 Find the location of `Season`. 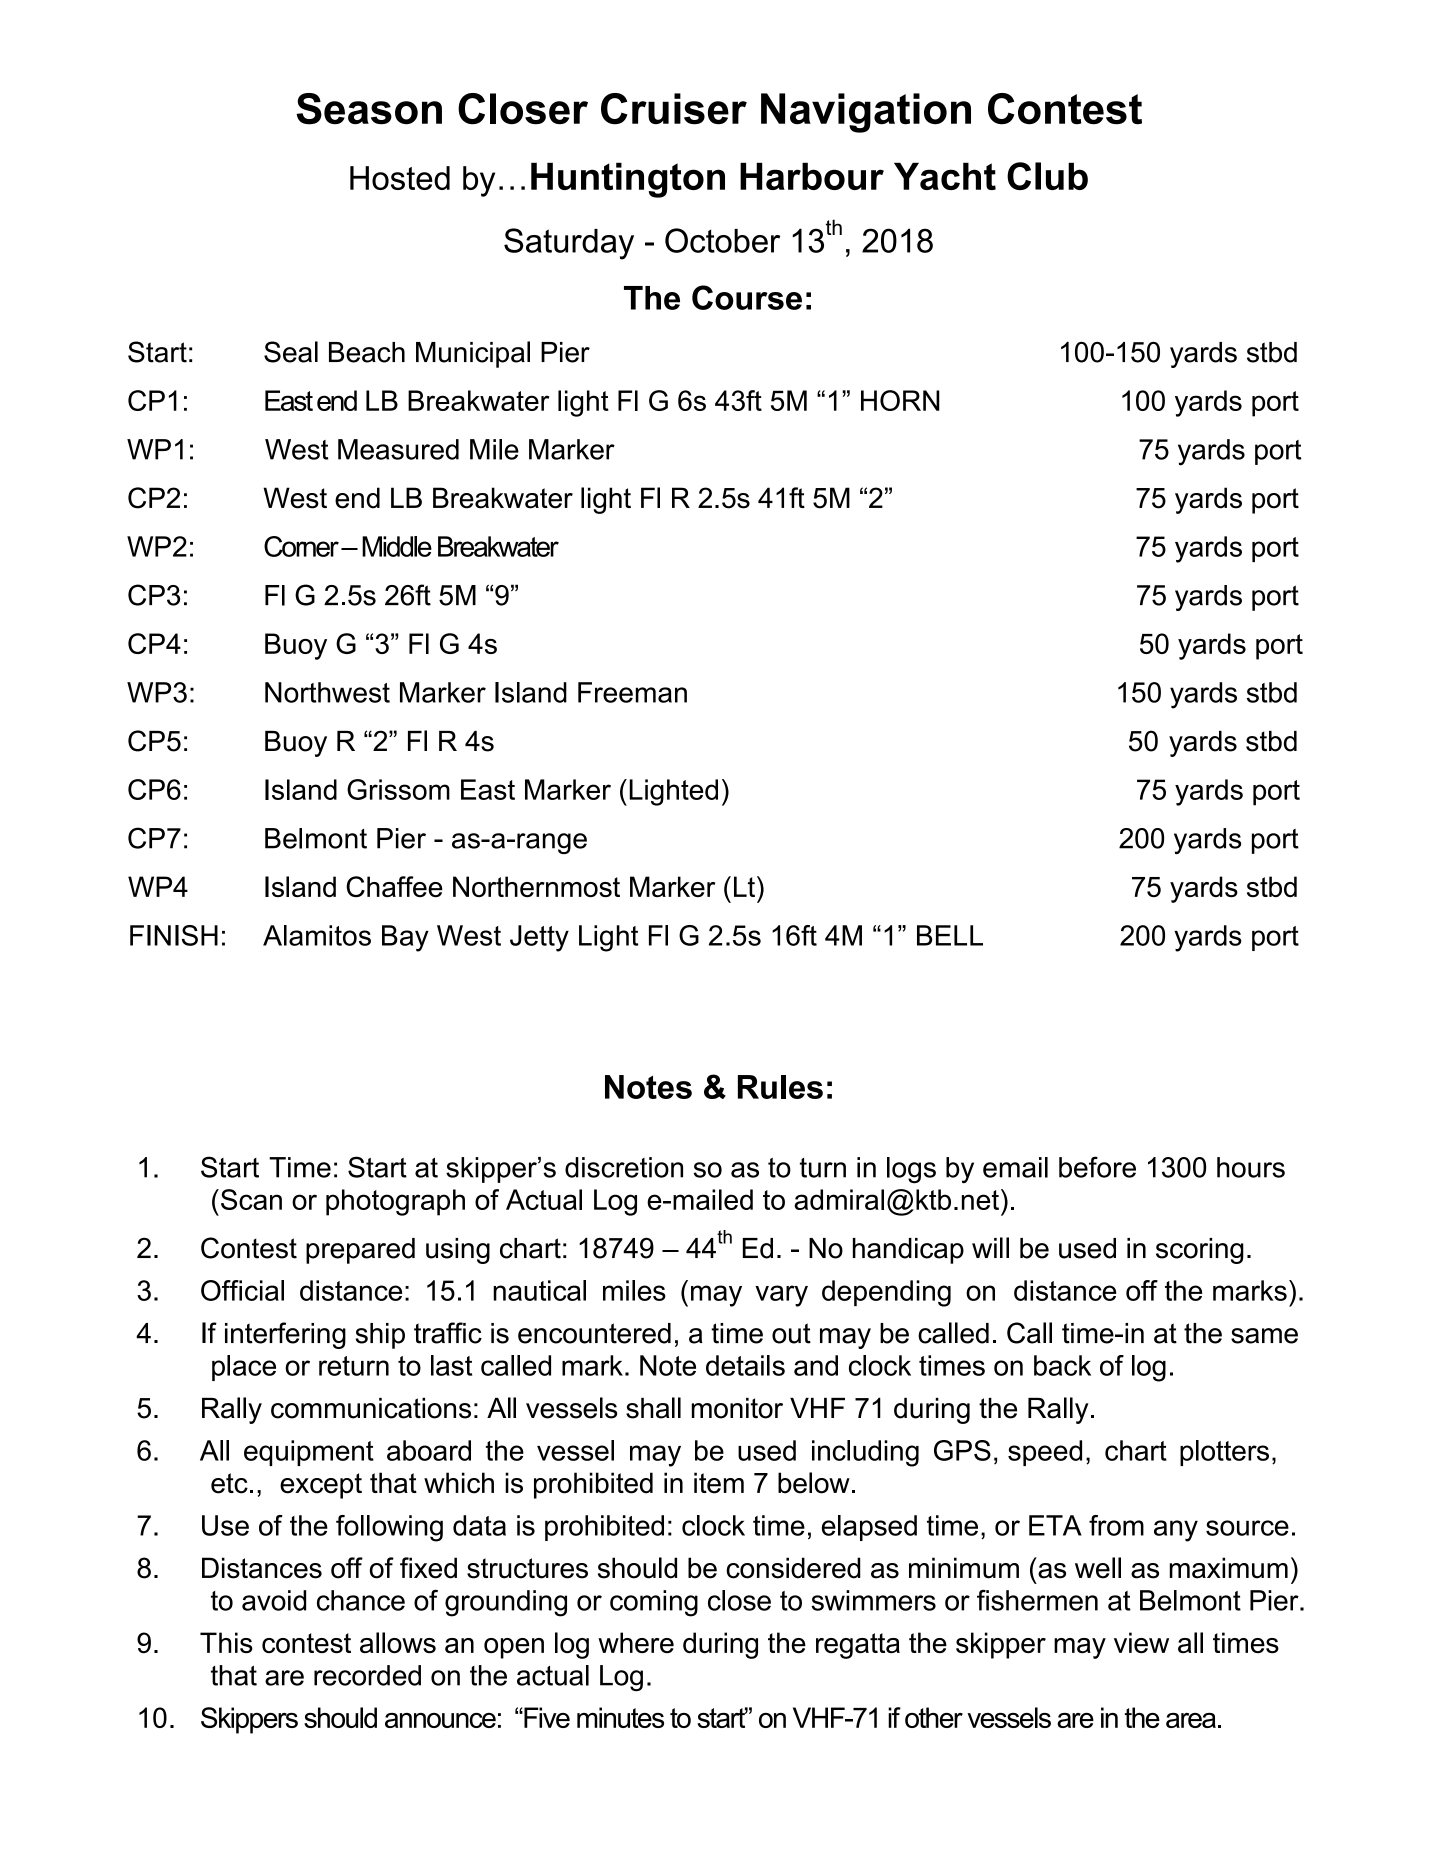

Season is located at coordinates (369, 109).
